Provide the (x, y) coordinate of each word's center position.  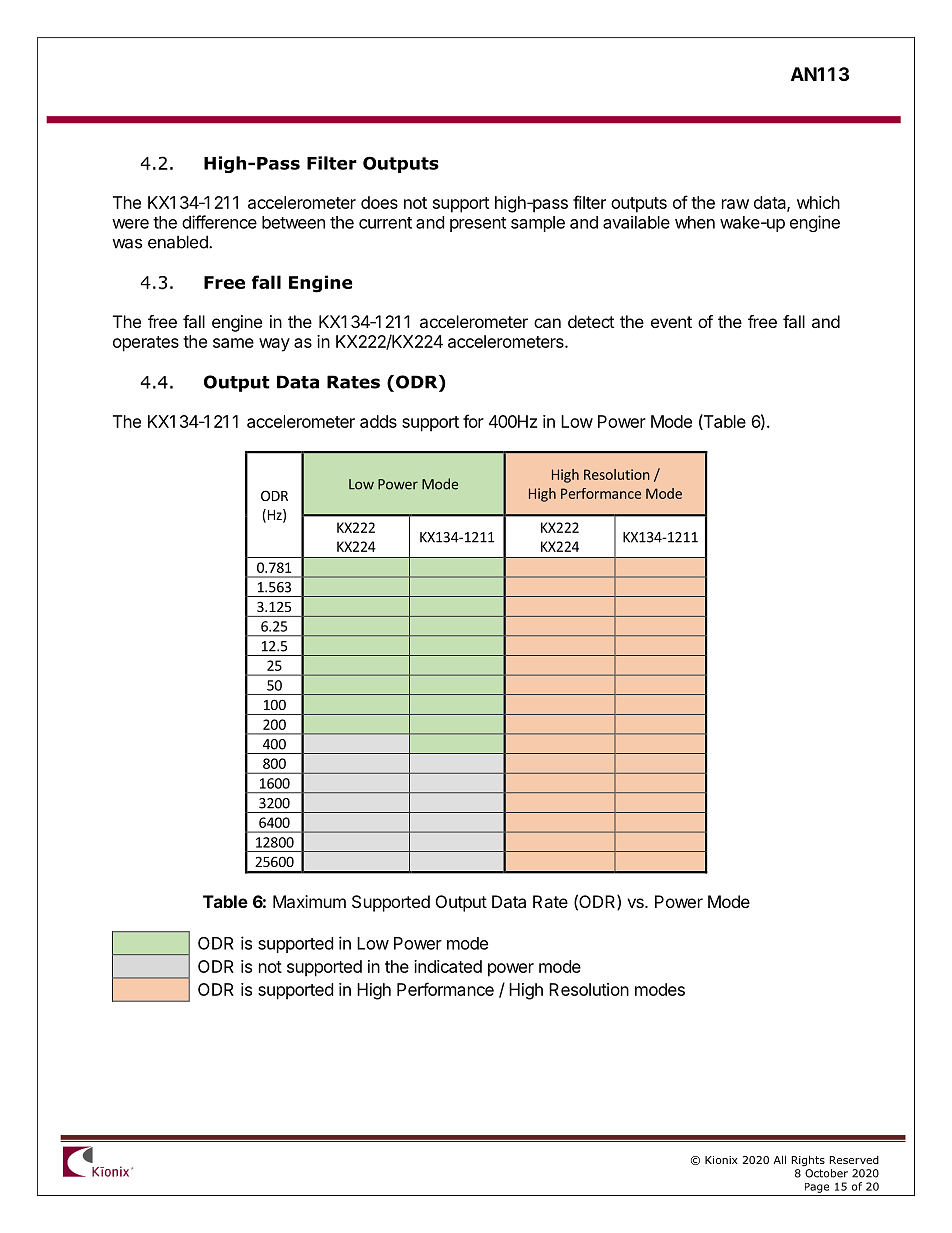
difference (219, 222)
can (547, 323)
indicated (448, 966)
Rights (808, 1161)
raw (735, 204)
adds (378, 421)
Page (817, 1188)
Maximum (309, 901)
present (478, 224)
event (671, 322)
